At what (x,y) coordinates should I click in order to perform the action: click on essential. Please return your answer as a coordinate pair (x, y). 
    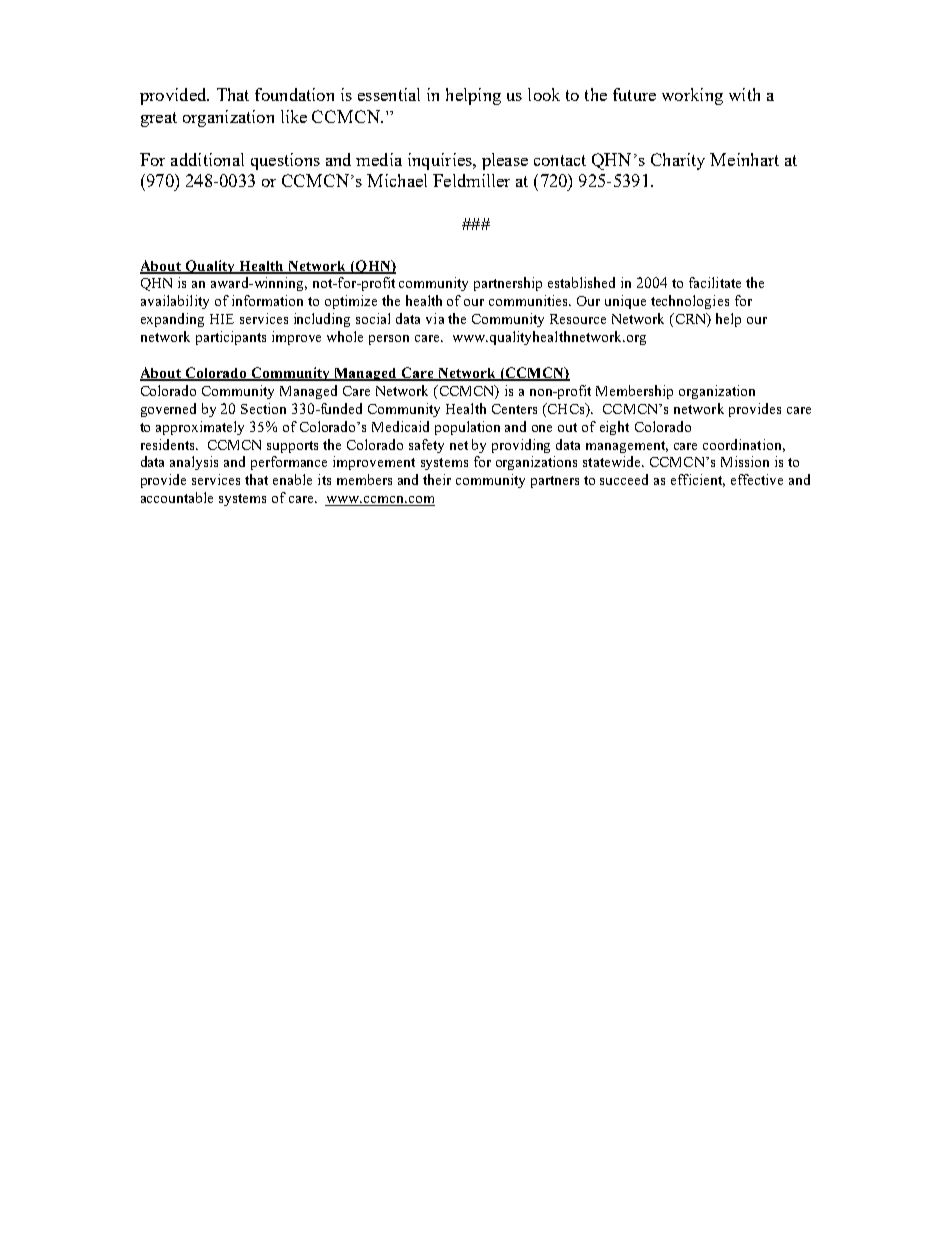
    Looking at the image, I should click on (389, 94).
